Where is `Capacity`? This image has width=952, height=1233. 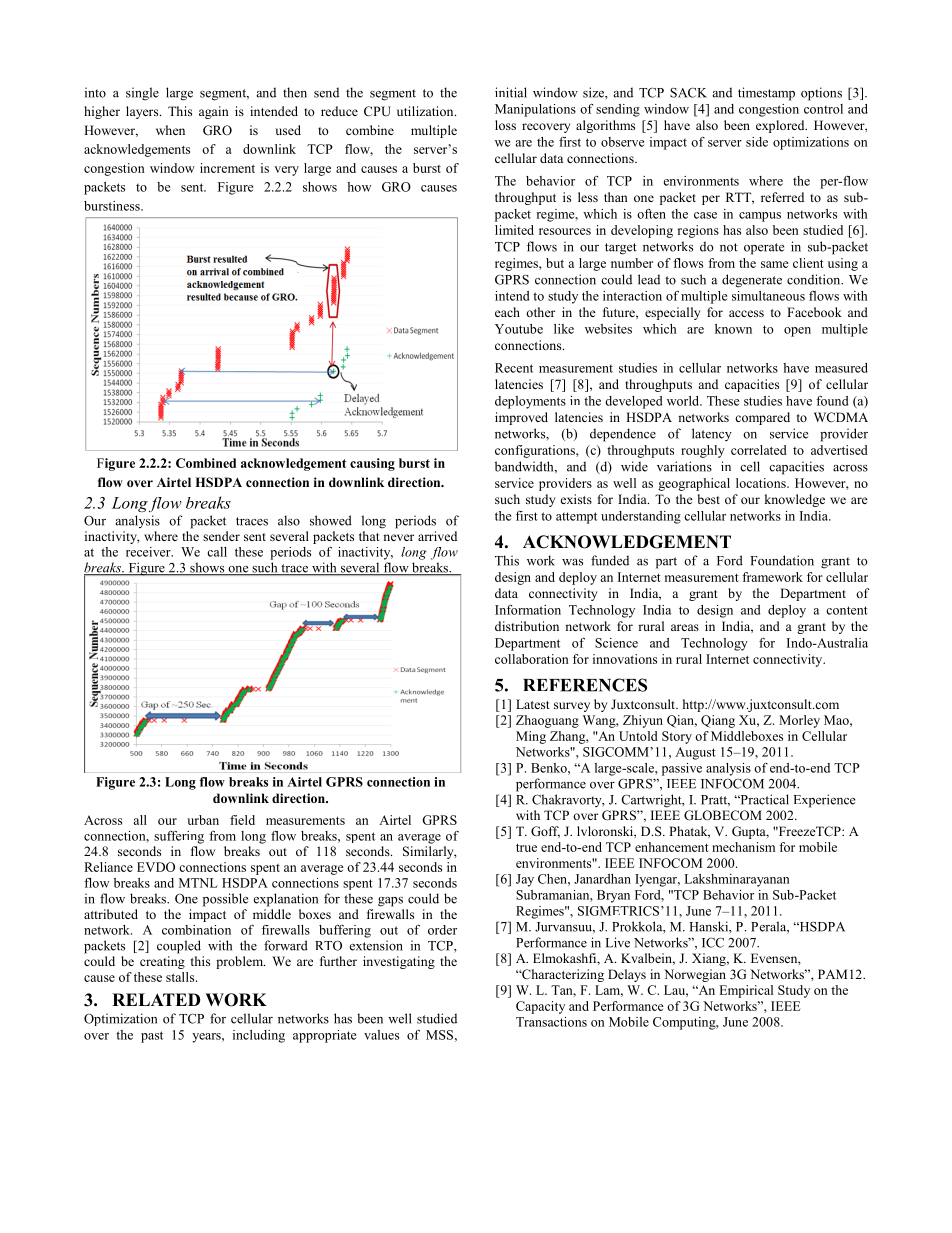
Capacity is located at coordinates (540, 1007).
